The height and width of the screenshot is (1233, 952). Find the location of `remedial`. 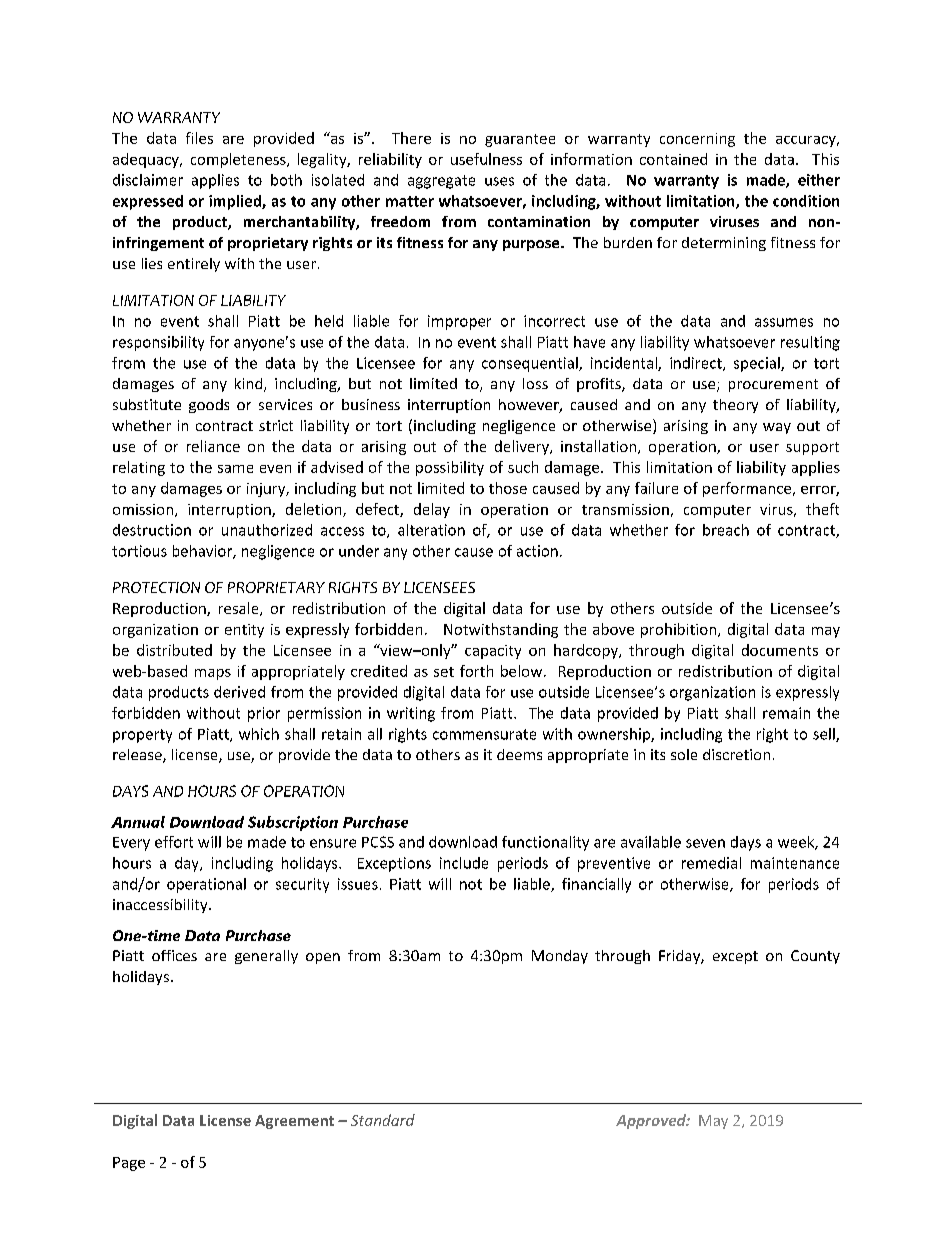

remedial is located at coordinates (711, 863).
